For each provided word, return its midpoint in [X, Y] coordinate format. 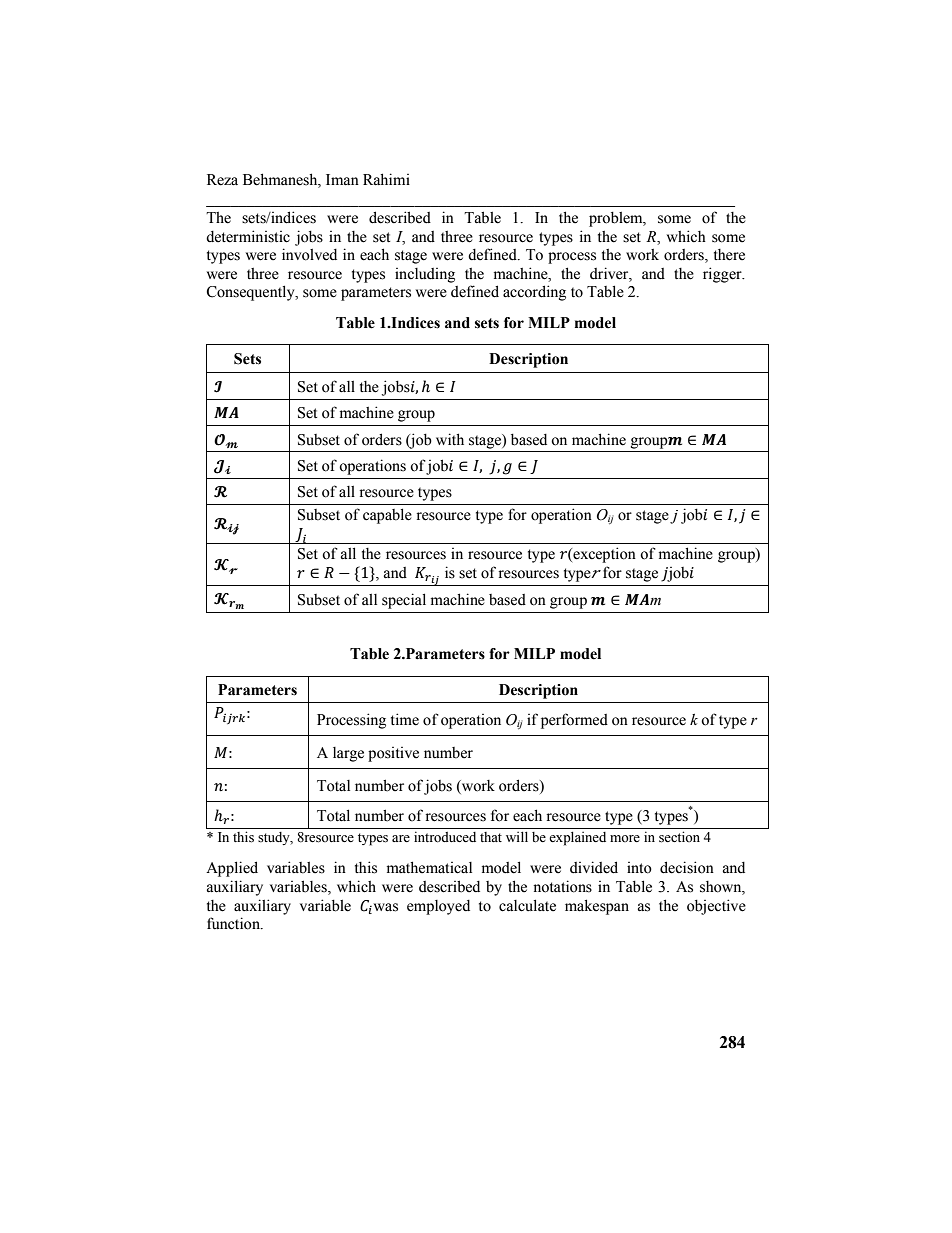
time [405, 719]
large [348, 754]
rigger [723, 275]
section [679, 837]
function [234, 923]
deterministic [248, 236]
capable [387, 516]
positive [393, 754]
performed [574, 721]
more [625, 838]
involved [309, 254]
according [534, 293]
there [729, 255]
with [450, 439]
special [404, 601]
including [425, 275]
